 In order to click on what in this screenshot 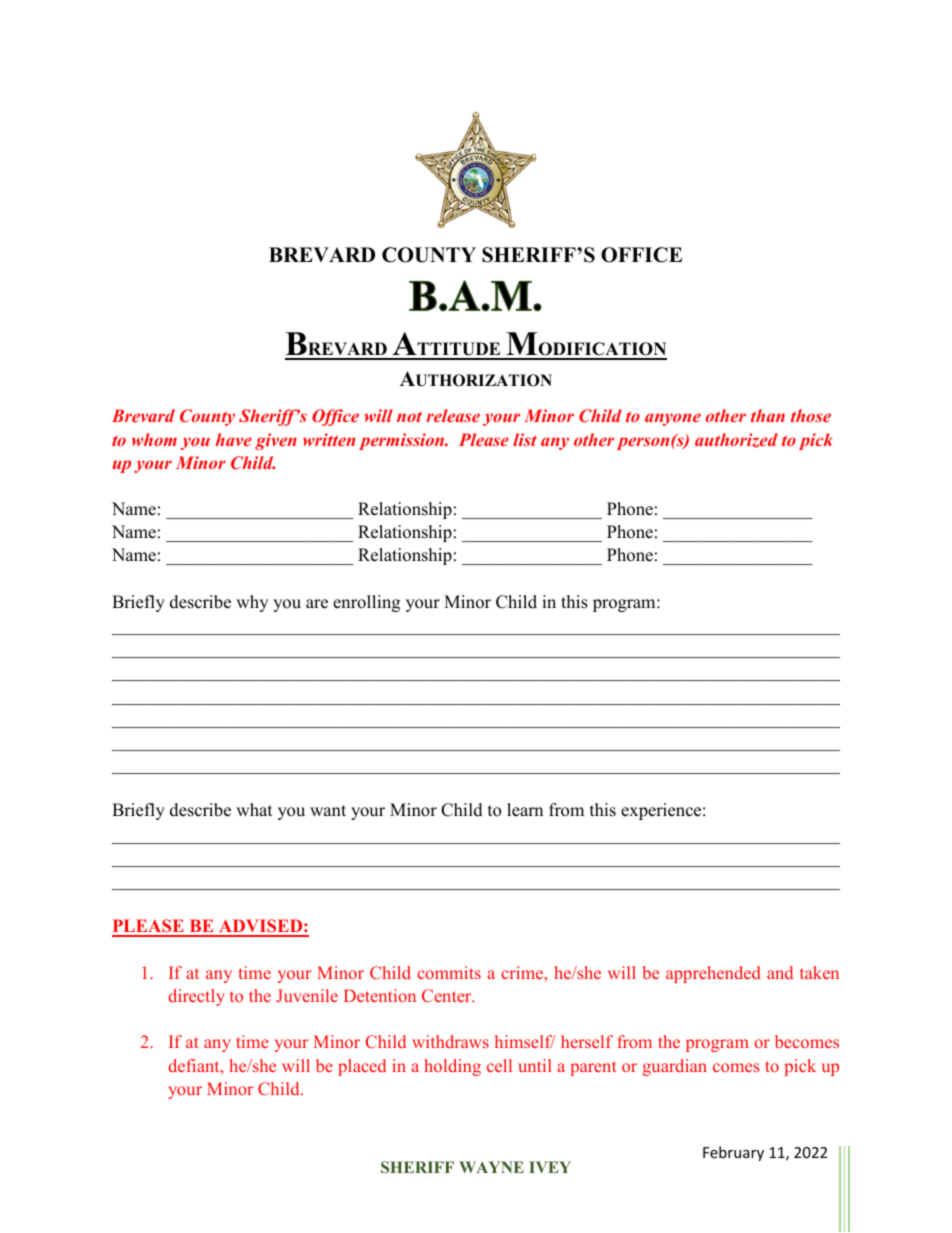, I will do `click(254, 809)`.
